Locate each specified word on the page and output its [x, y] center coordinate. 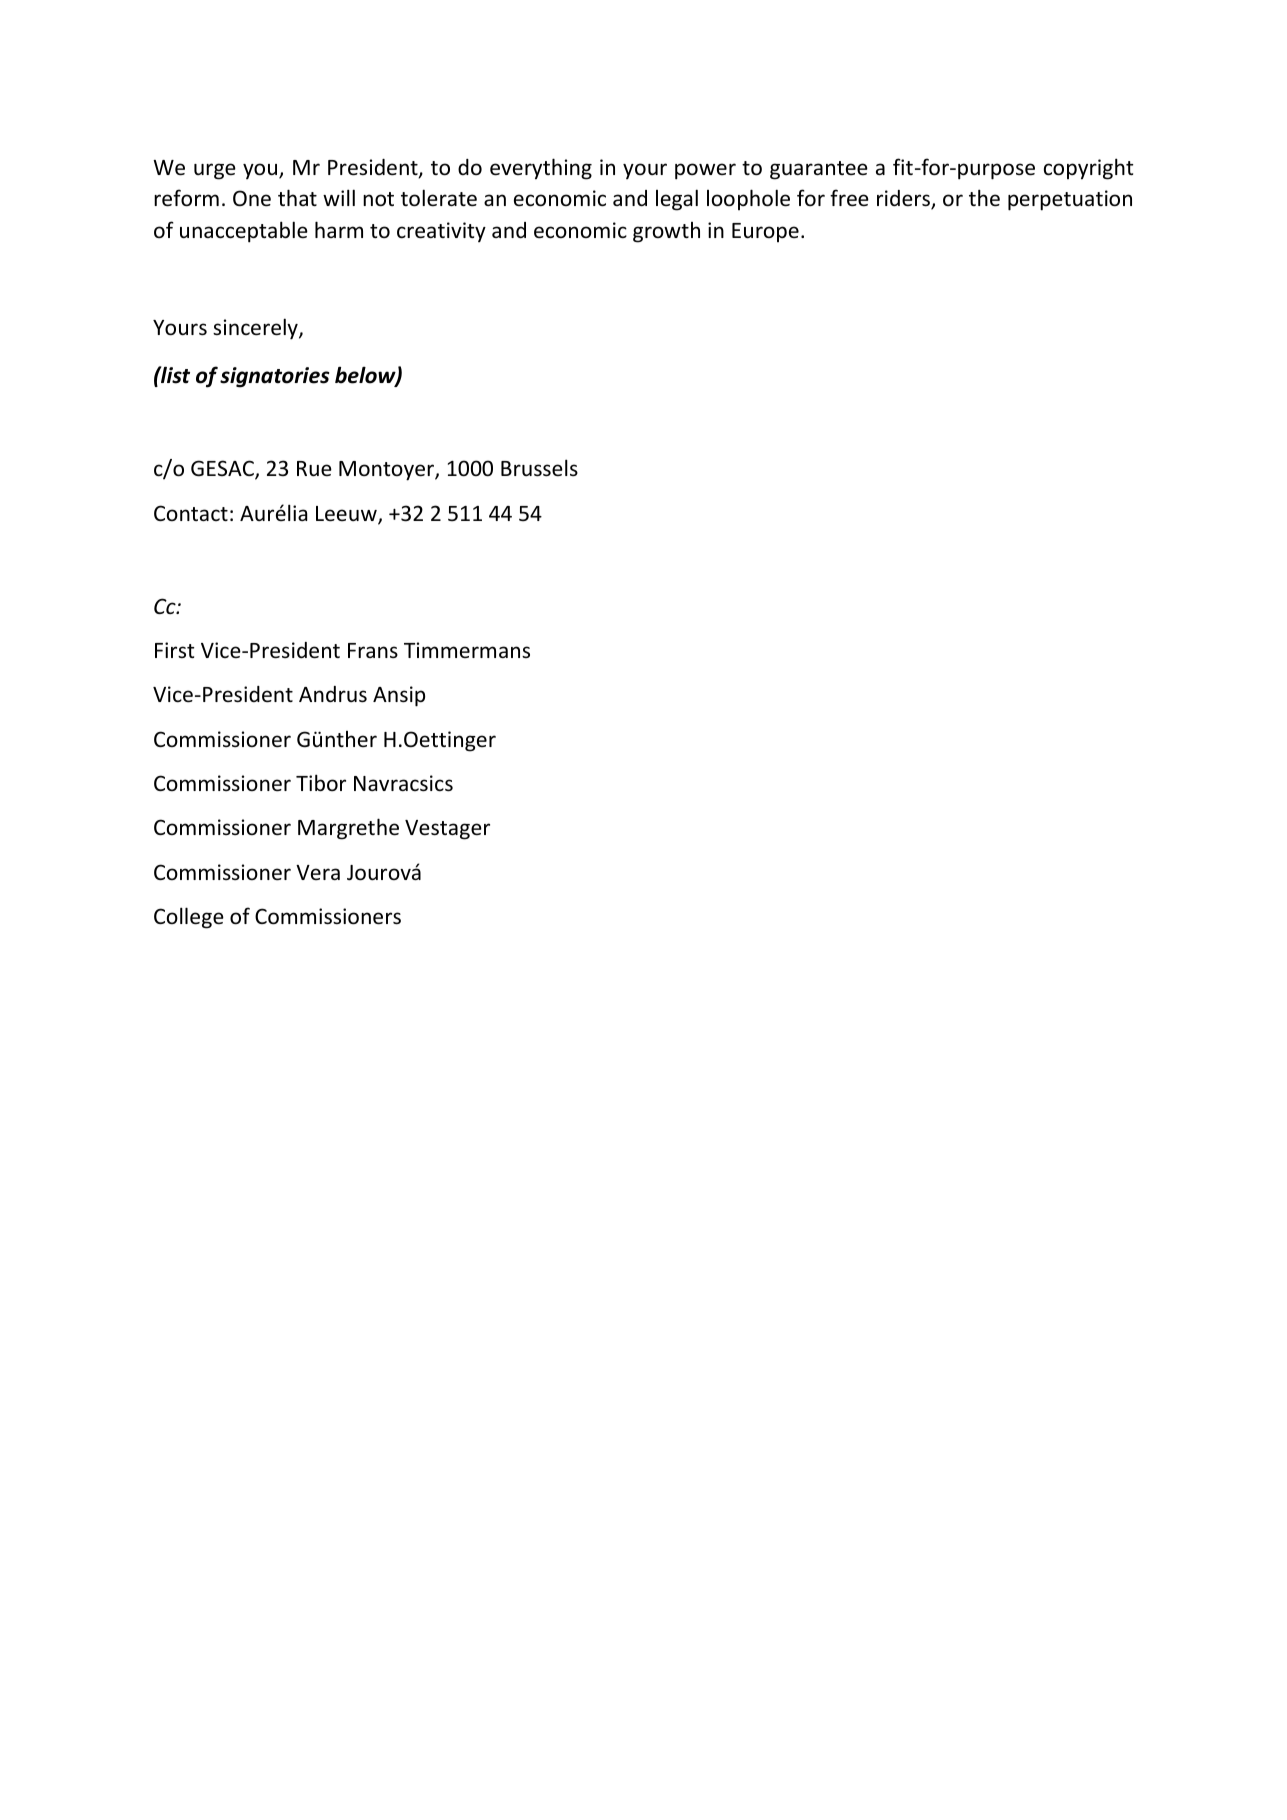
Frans [373, 650]
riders [905, 199]
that [297, 197]
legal [677, 200]
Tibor [321, 783]
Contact [191, 513]
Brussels [539, 468]
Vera [318, 872]
